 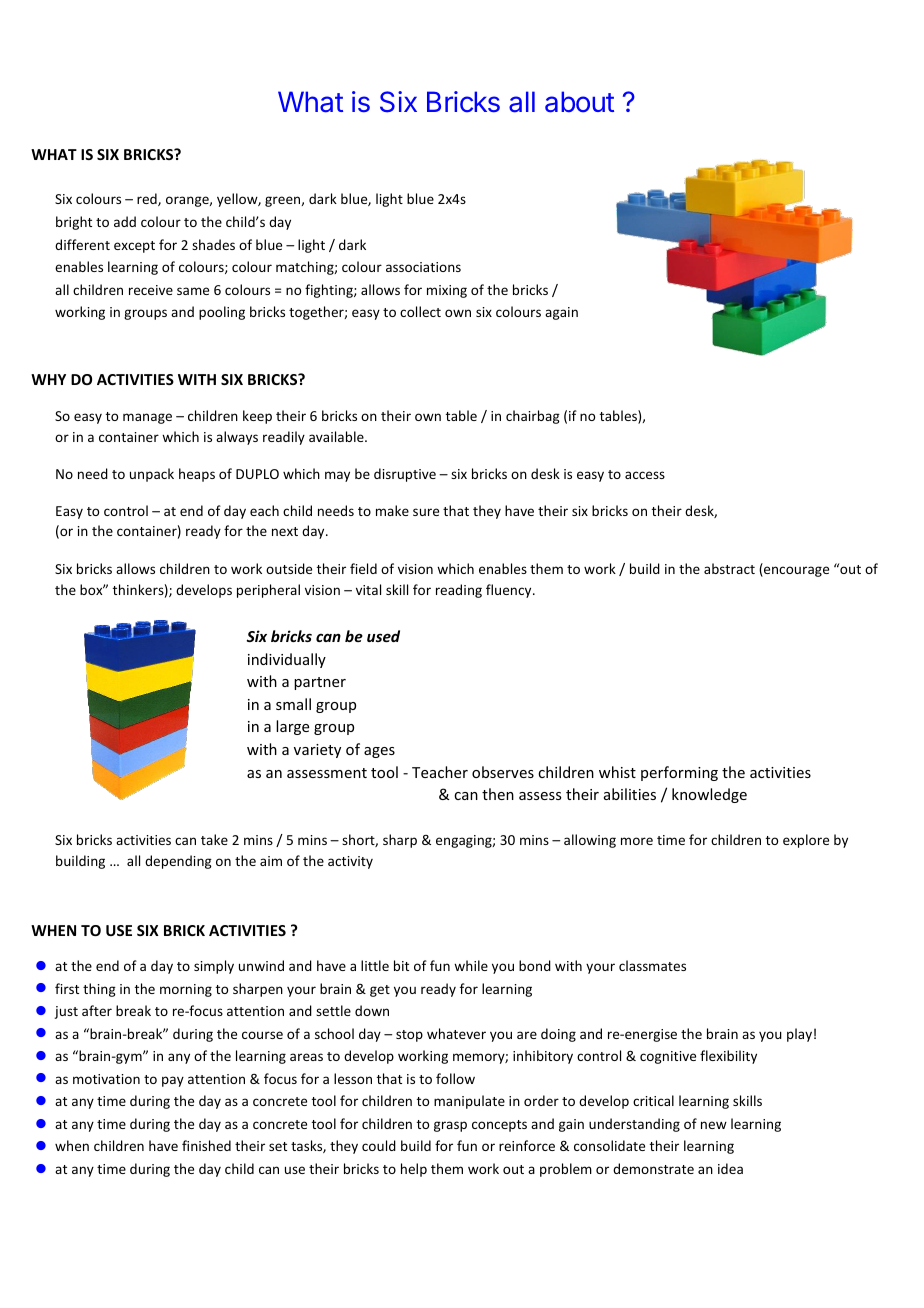 I want to click on then, so click(x=498, y=794).
